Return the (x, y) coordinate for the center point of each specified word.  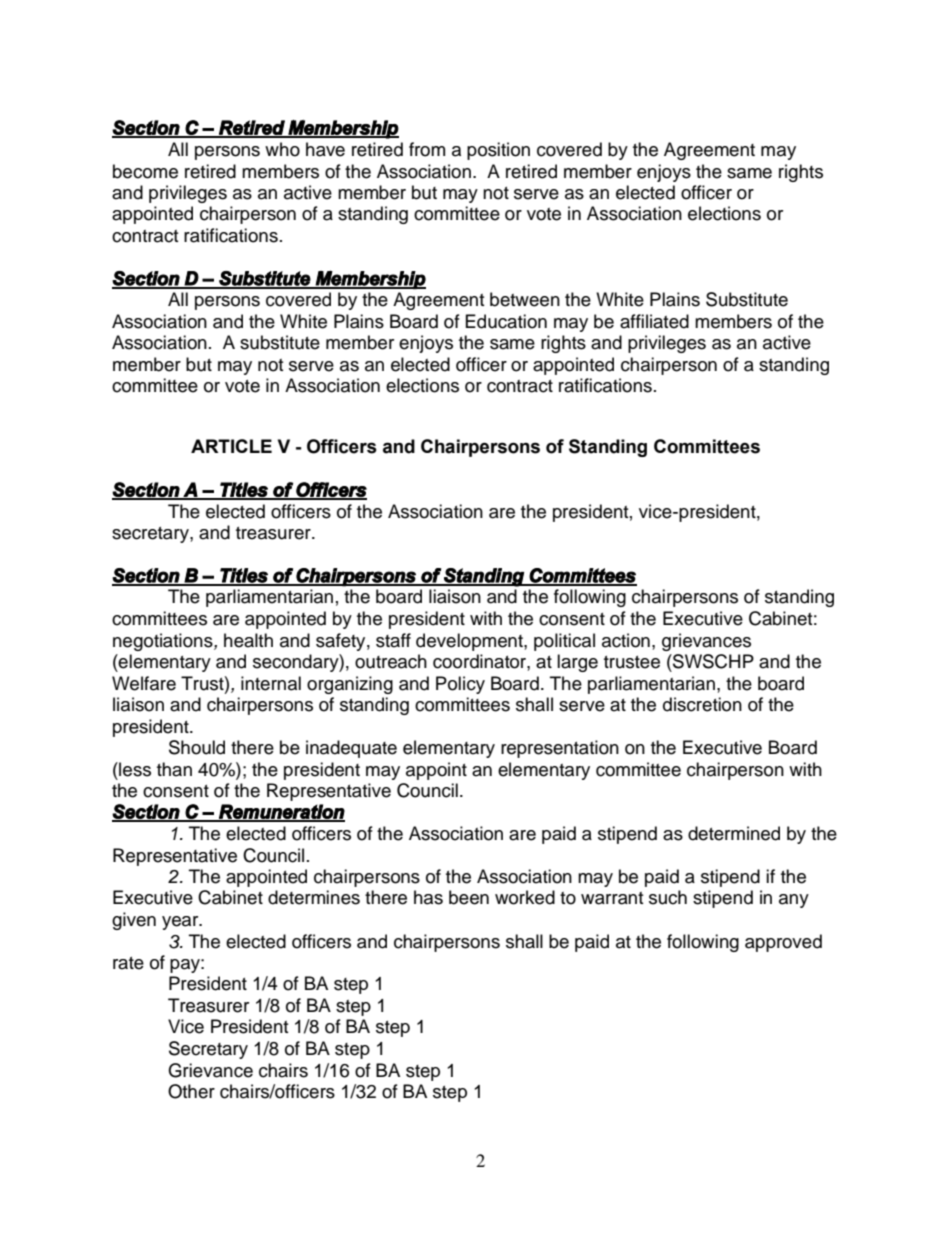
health (248, 640)
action (626, 640)
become (145, 171)
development (470, 642)
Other (191, 1091)
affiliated (654, 321)
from (427, 149)
